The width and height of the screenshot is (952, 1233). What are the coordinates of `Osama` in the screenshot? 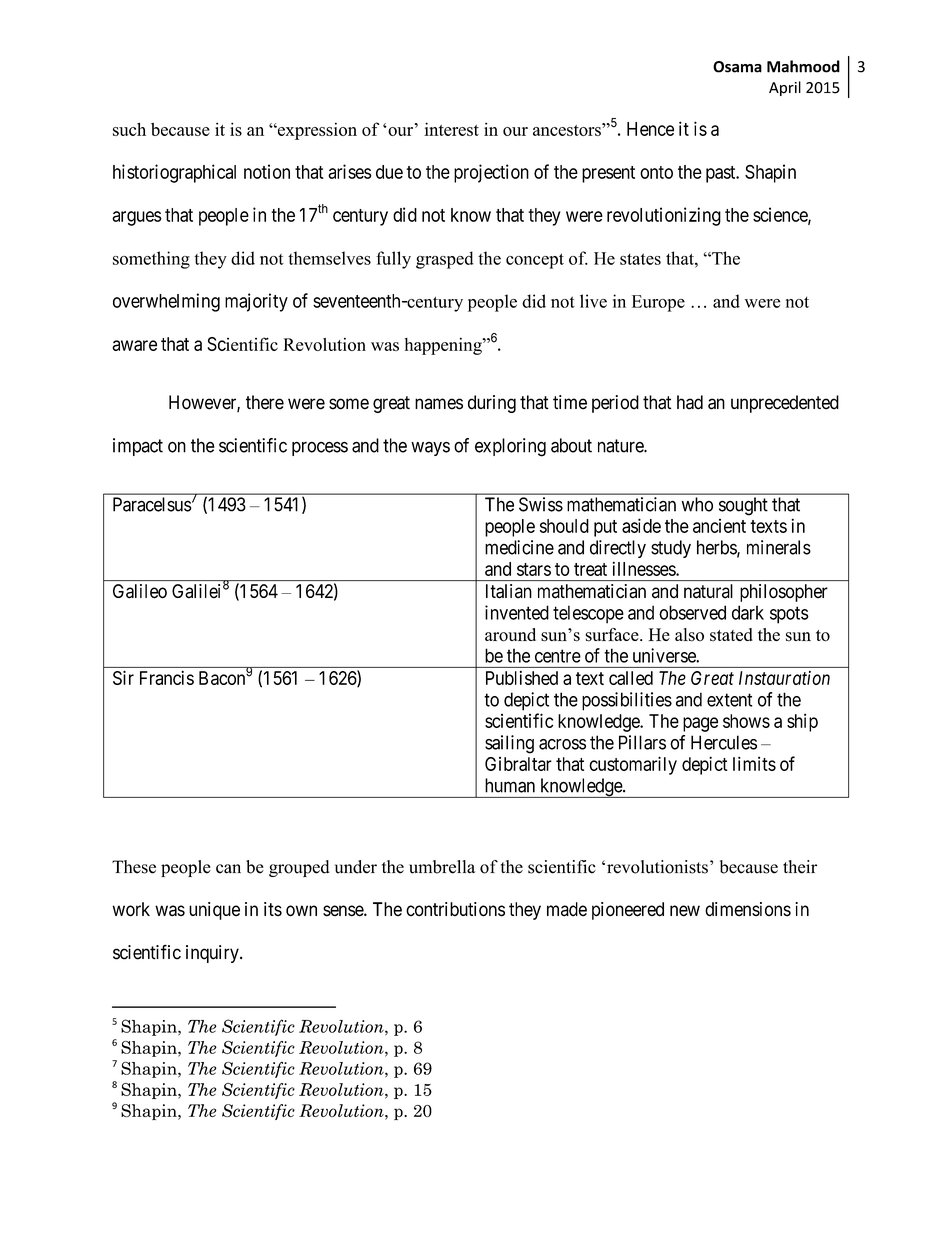 It's located at (737, 67).
